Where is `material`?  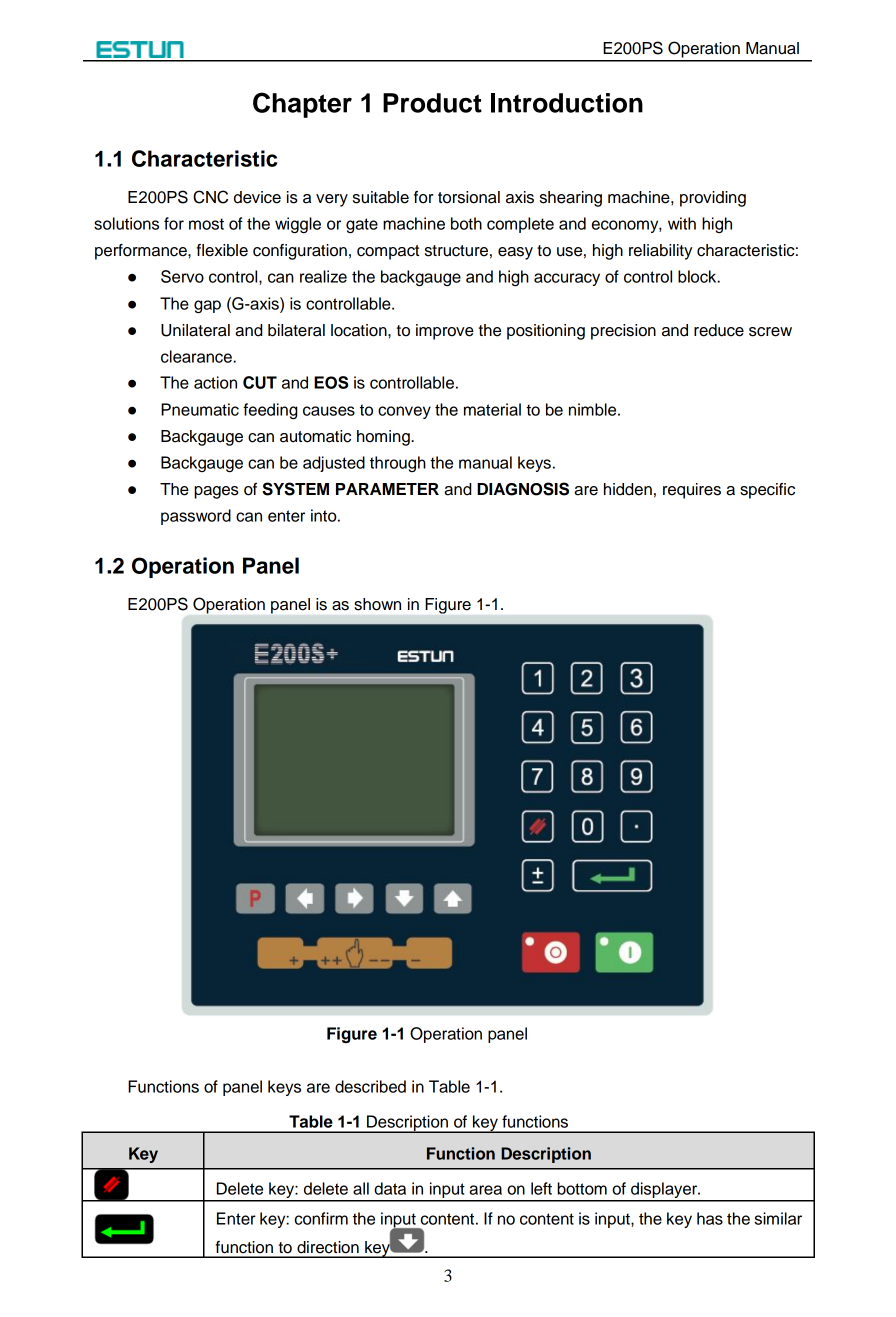 material is located at coordinates (492, 409).
